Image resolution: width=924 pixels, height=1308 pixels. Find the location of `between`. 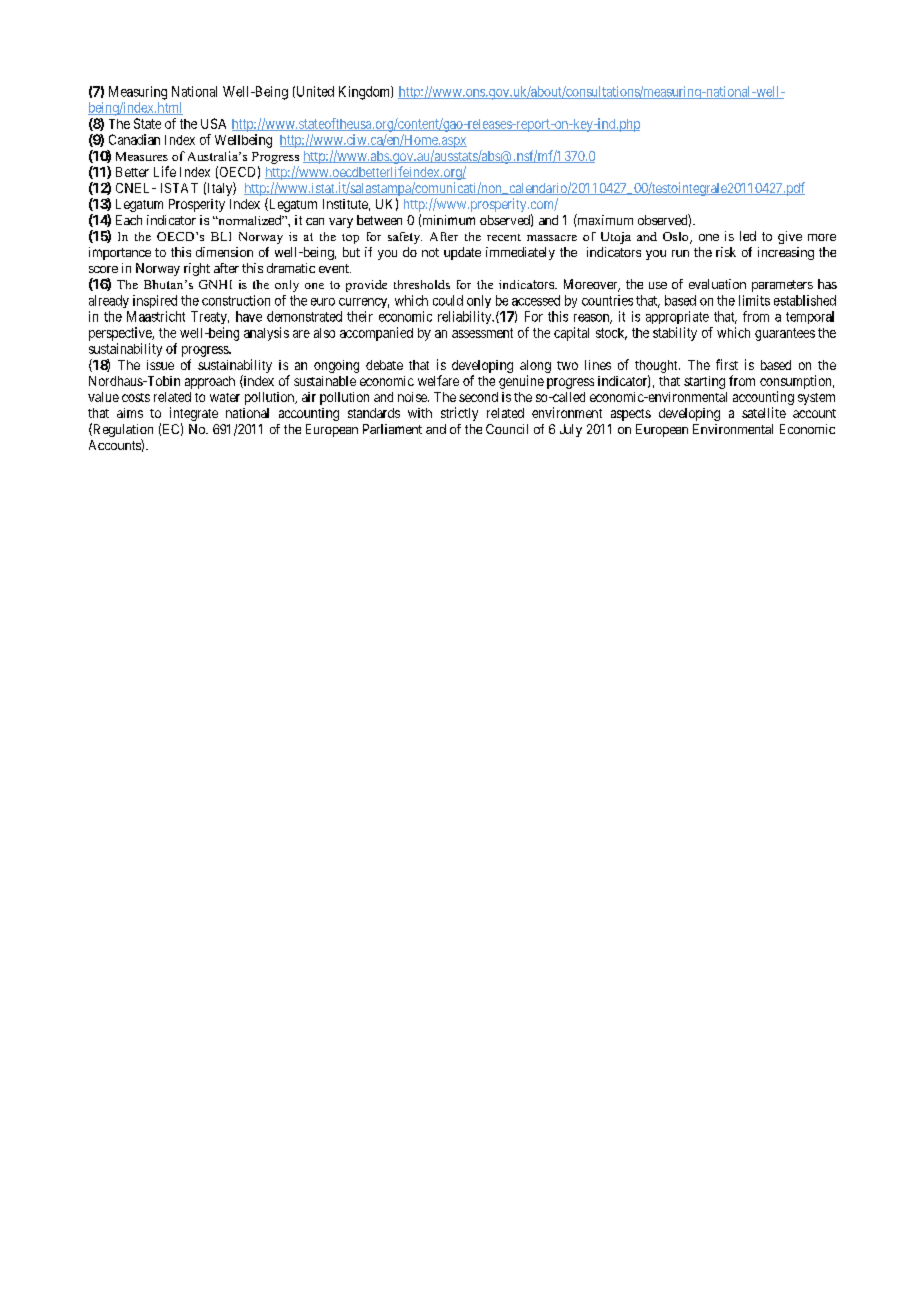

between is located at coordinates (379, 220).
